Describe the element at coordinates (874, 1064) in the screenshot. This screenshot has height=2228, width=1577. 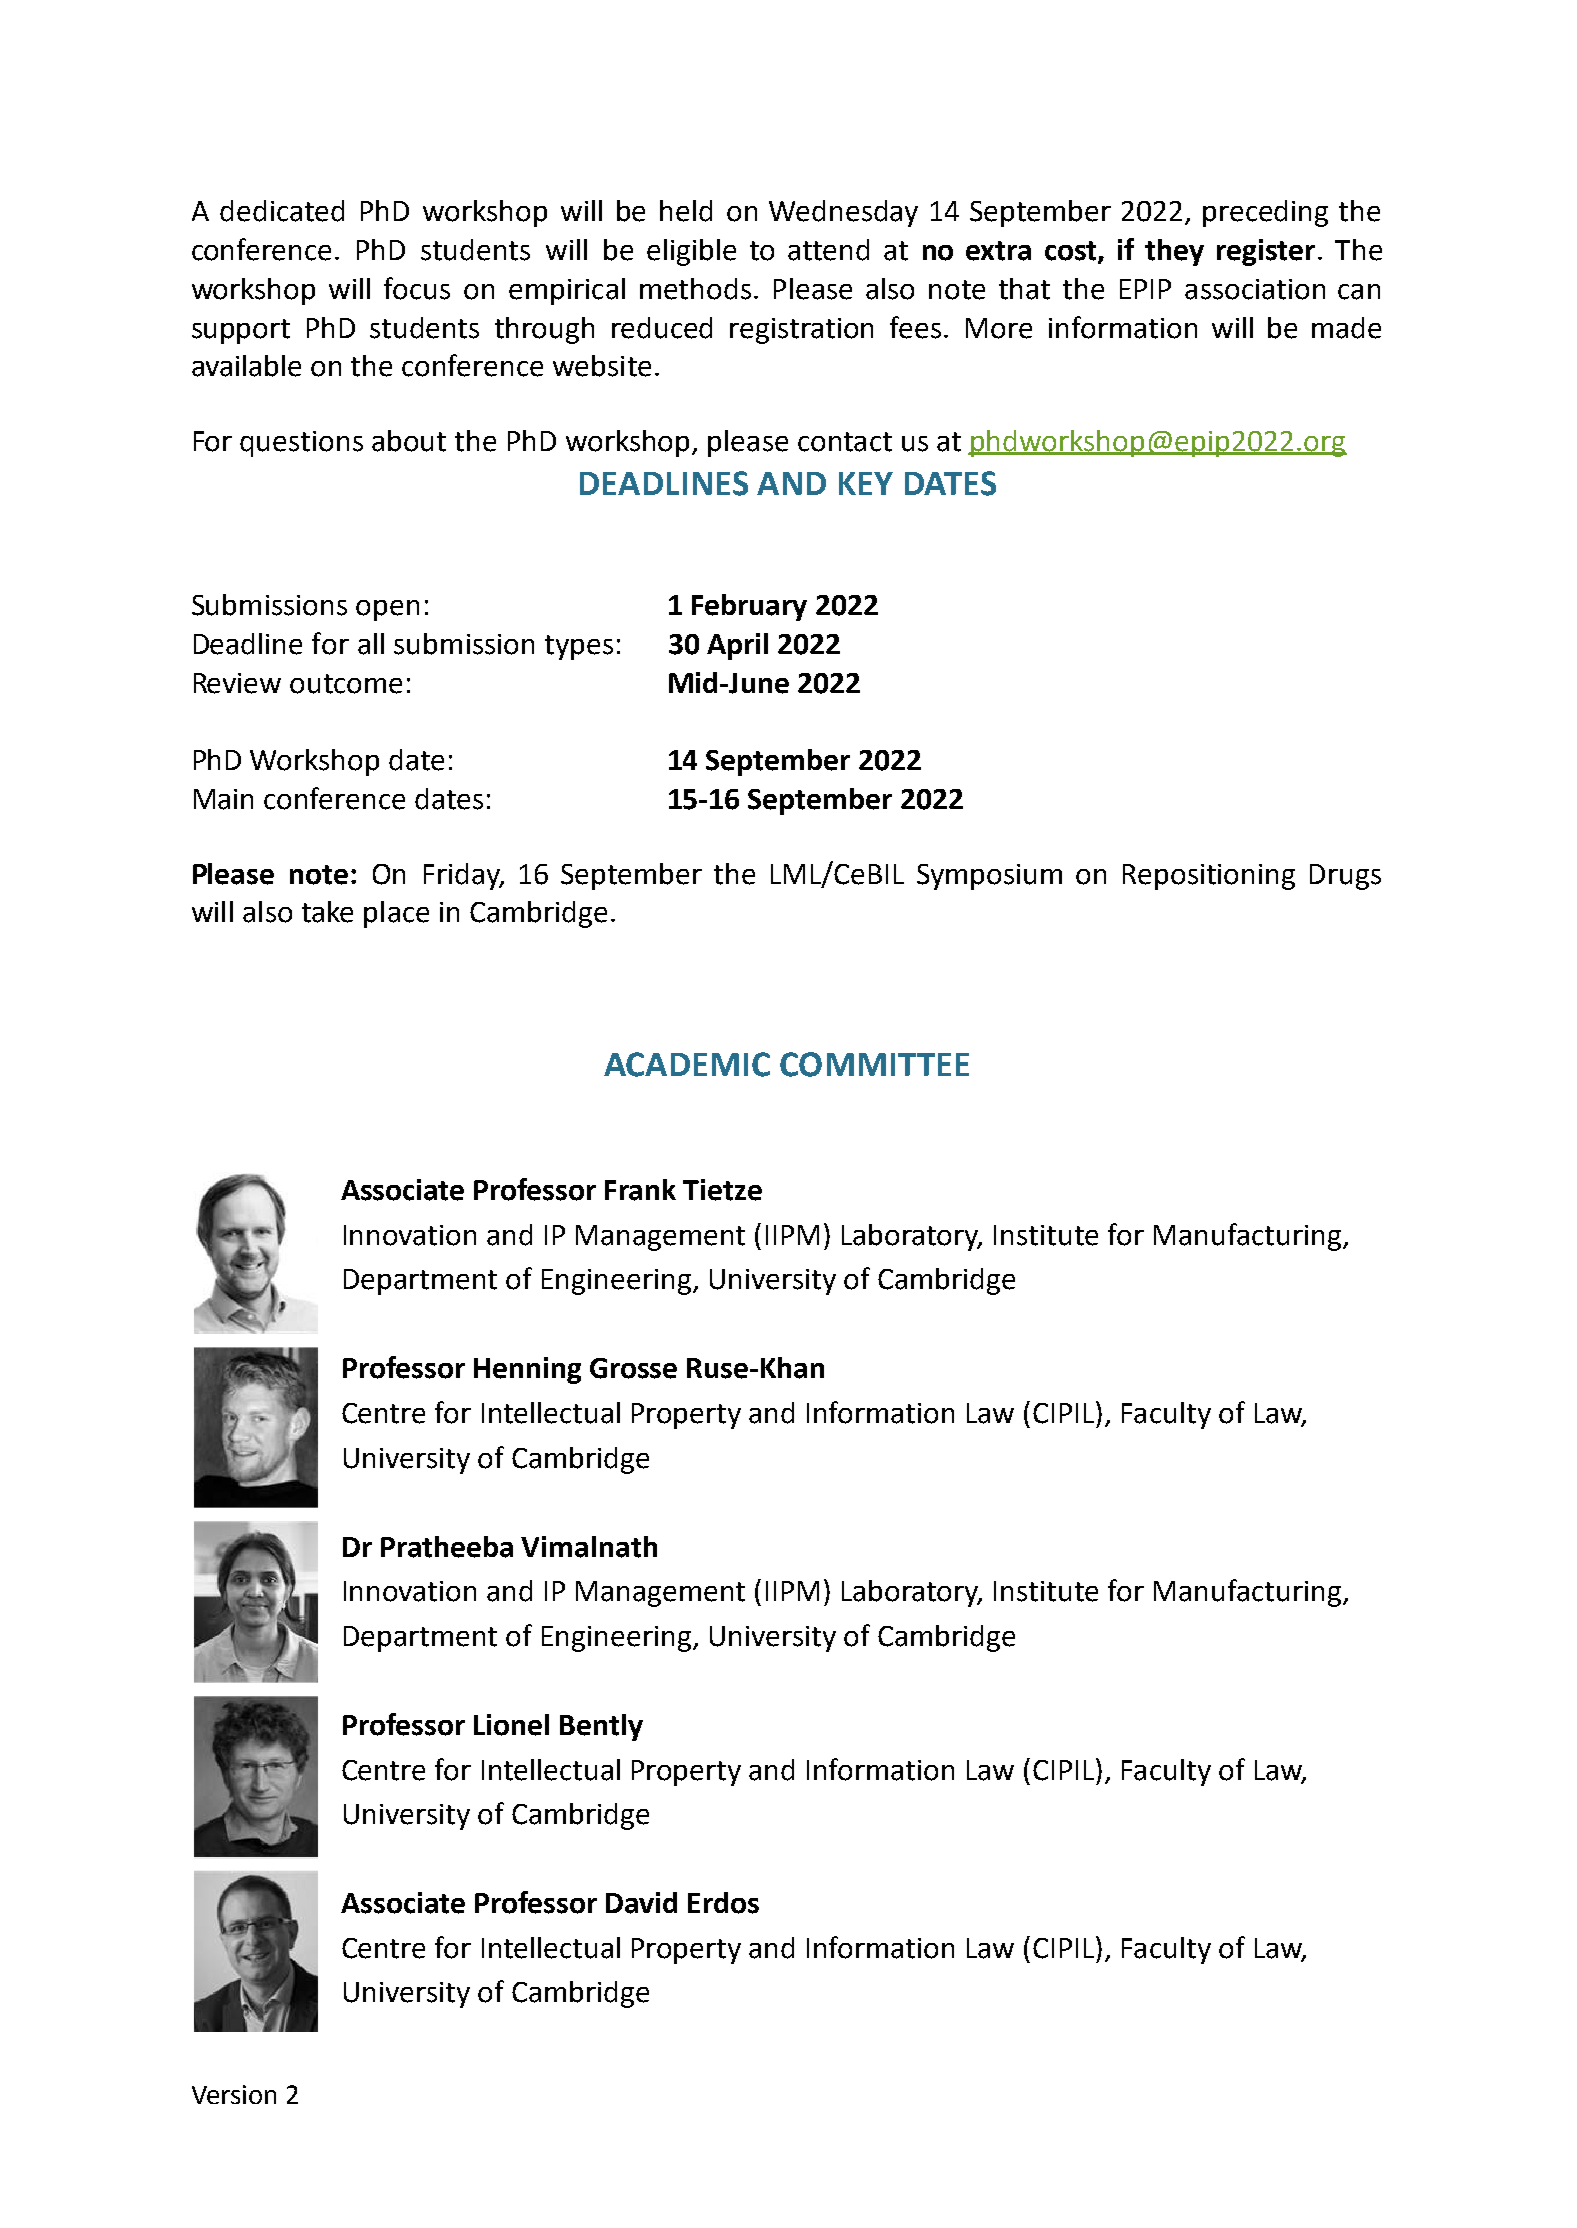
I see `COMMITTEE` at that location.
